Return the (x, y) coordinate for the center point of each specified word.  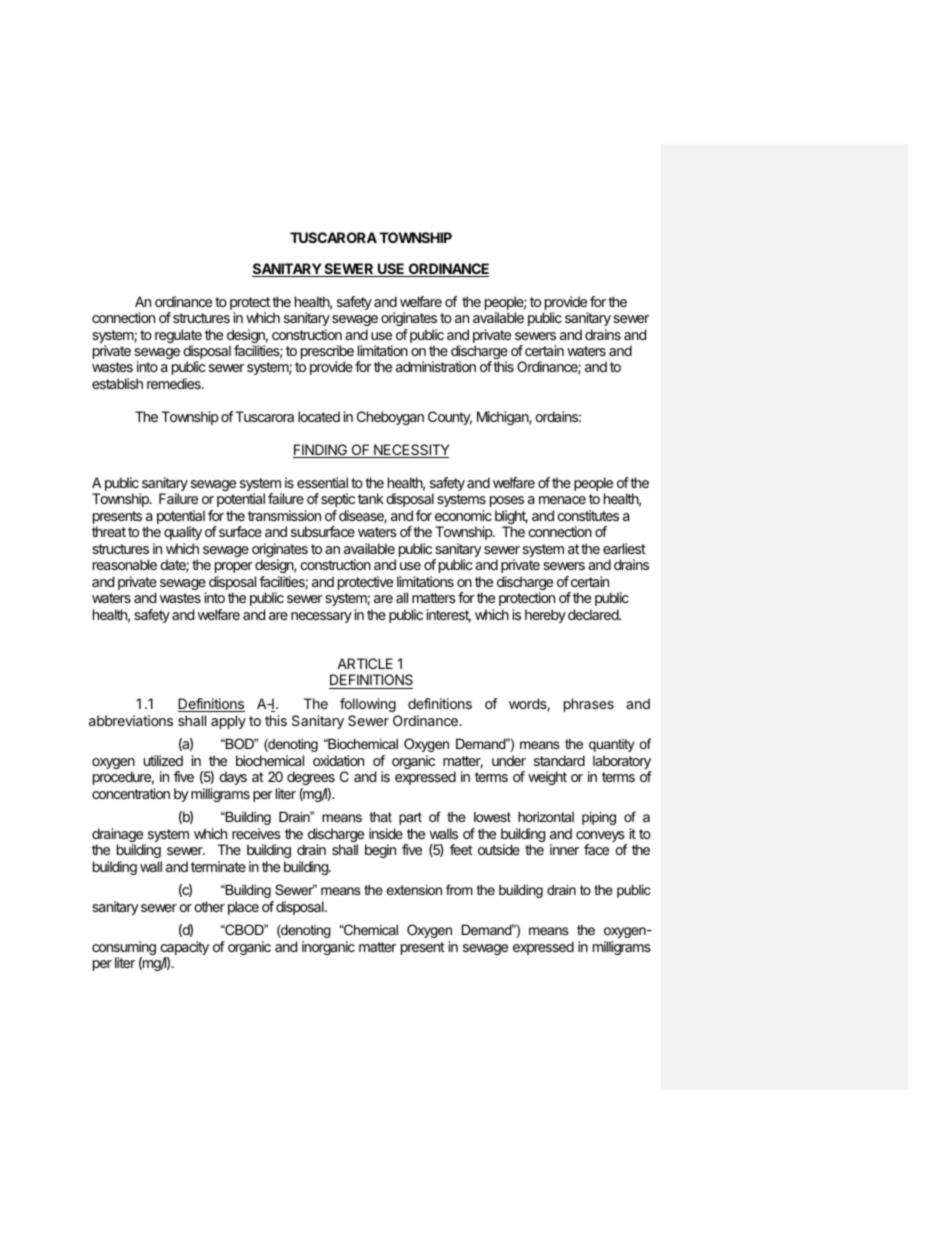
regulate (178, 337)
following (368, 705)
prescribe (327, 353)
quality (183, 533)
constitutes (588, 515)
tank (371, 498)
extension (414, 889)
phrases (589, 705)
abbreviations (131, 720)
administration (436, 366)
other (209, 906)
